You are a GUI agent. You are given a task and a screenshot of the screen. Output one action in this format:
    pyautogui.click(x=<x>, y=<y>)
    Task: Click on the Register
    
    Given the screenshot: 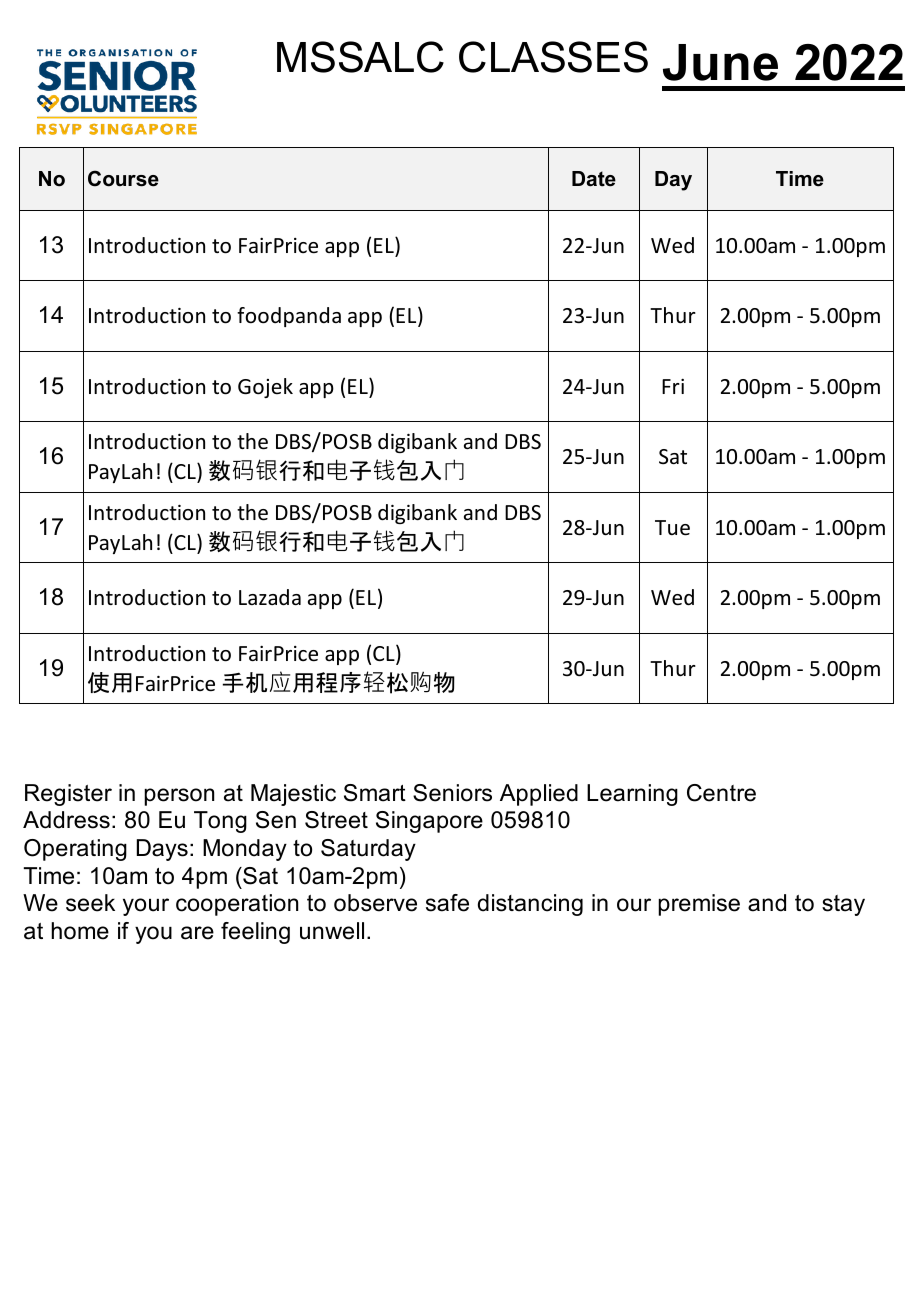 What is the action you would take?
    pyautogui.click(x=68, y=795)
